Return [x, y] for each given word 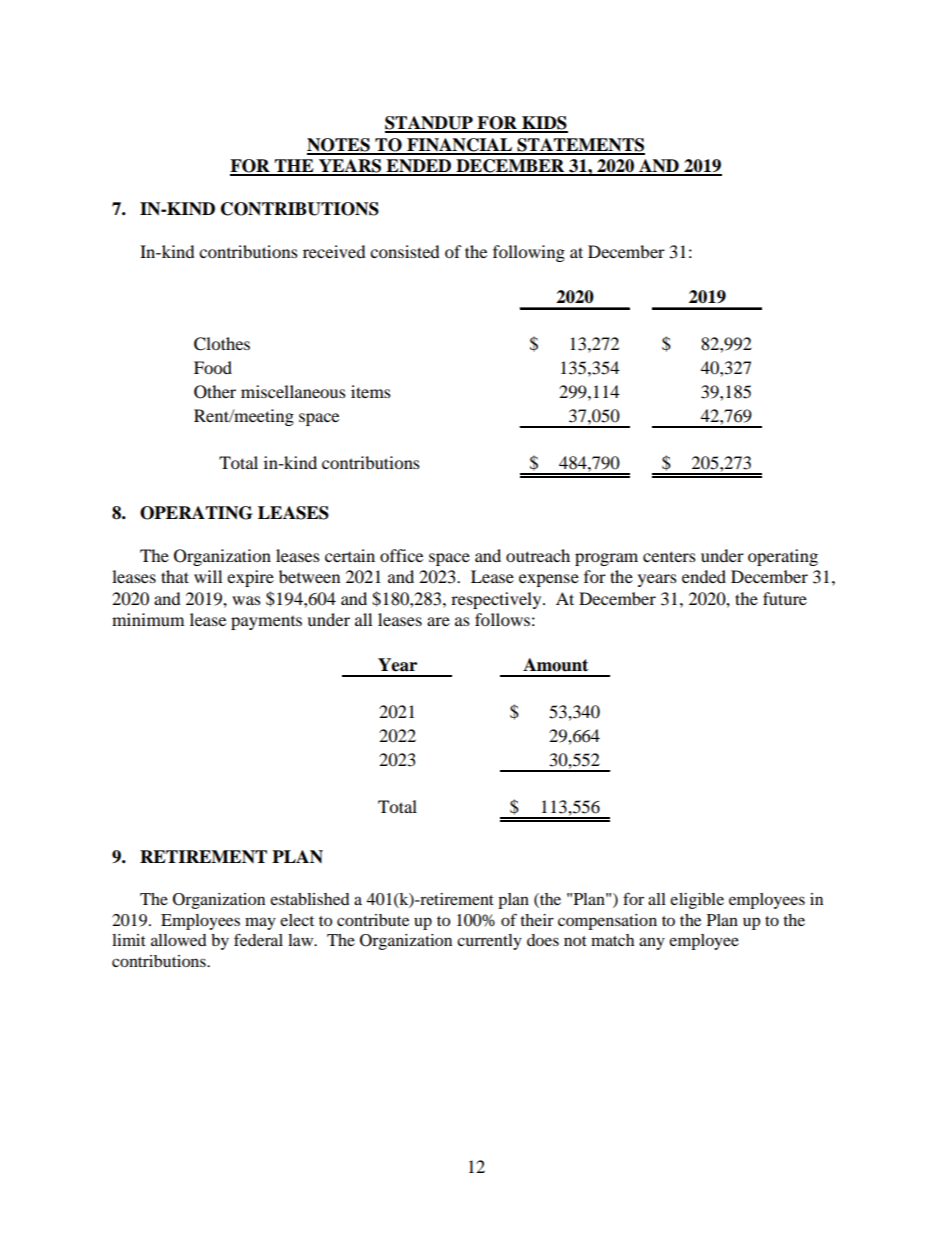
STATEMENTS [580, 146]
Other [215, 392]
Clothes [222, 344]
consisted [405, 251]
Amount [555, 665]
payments [266, 623]
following [529, 253]
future [785, 598]
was [246, 600]
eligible [697, 901]
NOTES [339, 146]
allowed [179, 940]
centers [669, 556]
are [438, 621]
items [371, 391]
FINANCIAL [459, 146]
